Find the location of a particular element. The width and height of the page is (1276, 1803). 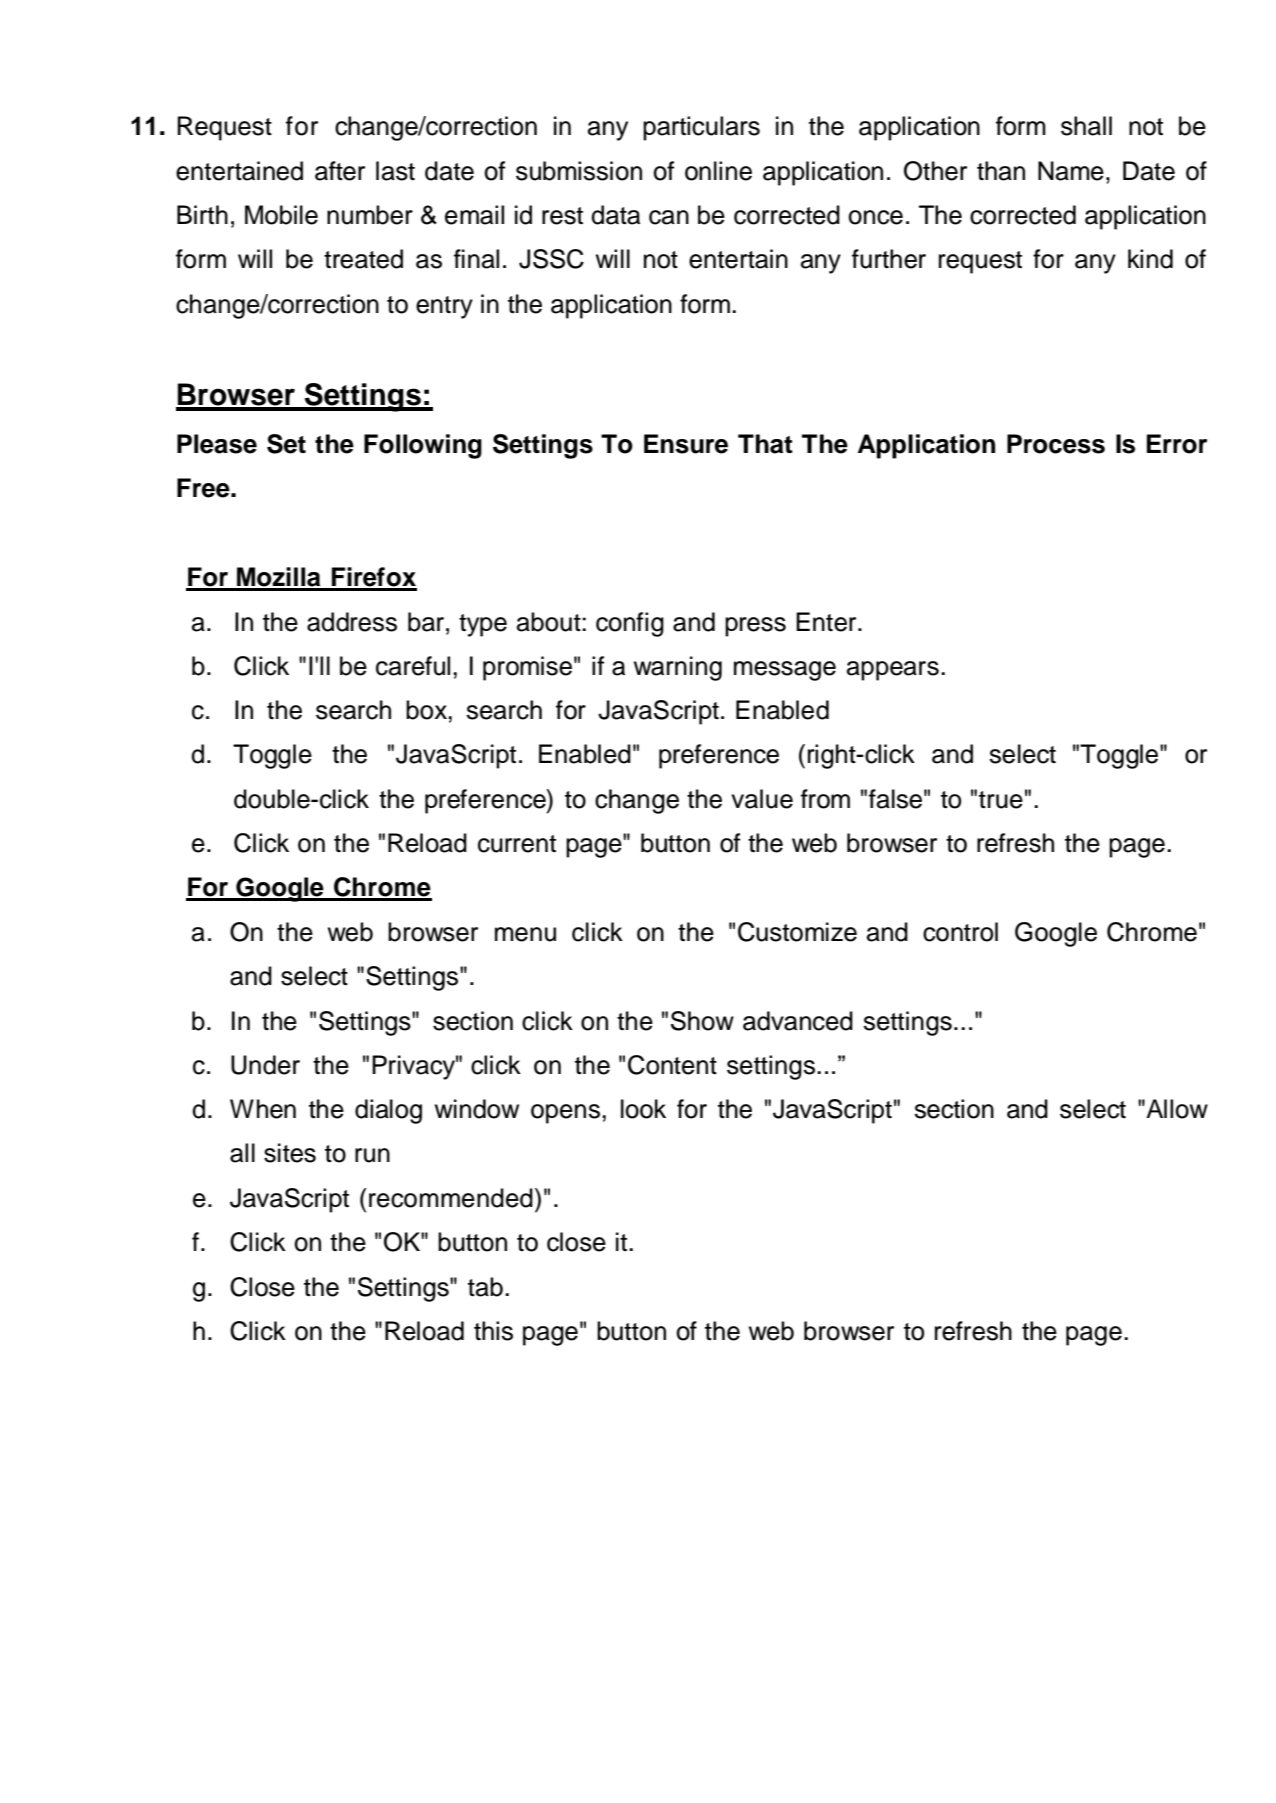

warning is located at coordinates (678, 668).
